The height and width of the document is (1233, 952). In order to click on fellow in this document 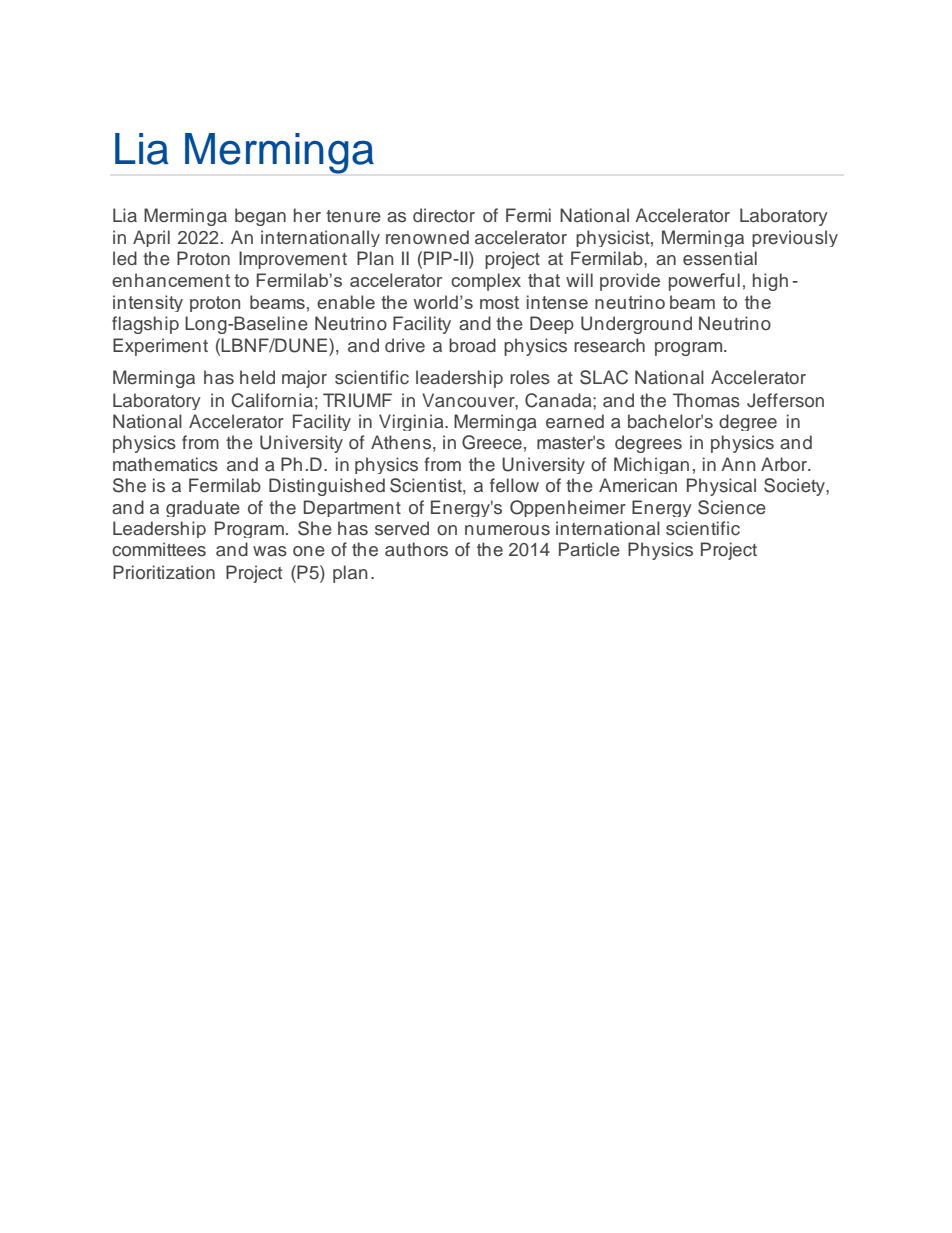, I will do `click(514, 485)`.
